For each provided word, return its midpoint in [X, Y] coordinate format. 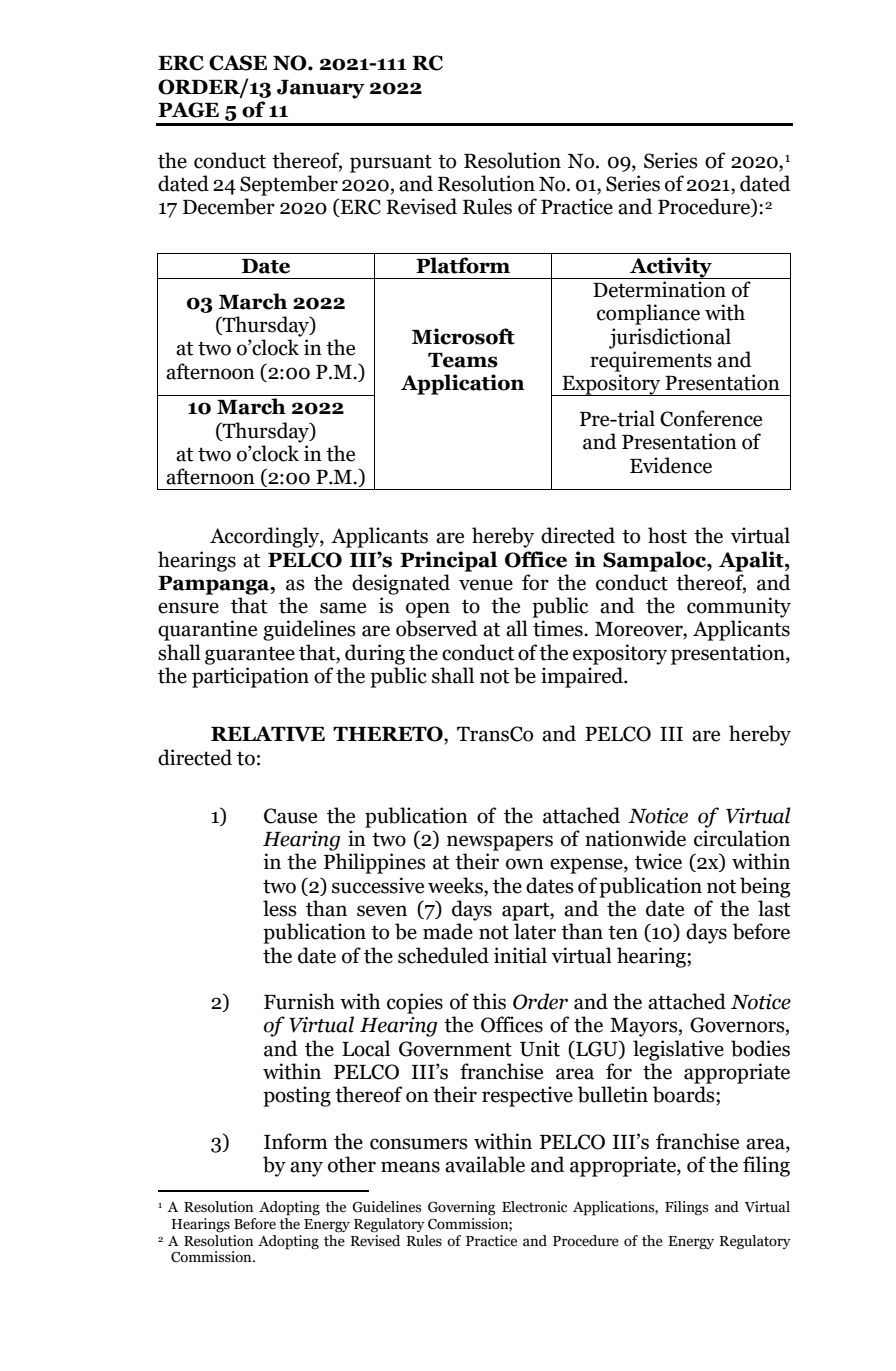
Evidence [671, 465]
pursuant [391, 163]
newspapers [500, 843]
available [485, 1164]
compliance [648, 314]
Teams [463, 360]
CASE [238, 63]
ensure [188, 608]
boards [685, 1095]
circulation [742, 838]
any [306, 1169]
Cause [290, 816]
